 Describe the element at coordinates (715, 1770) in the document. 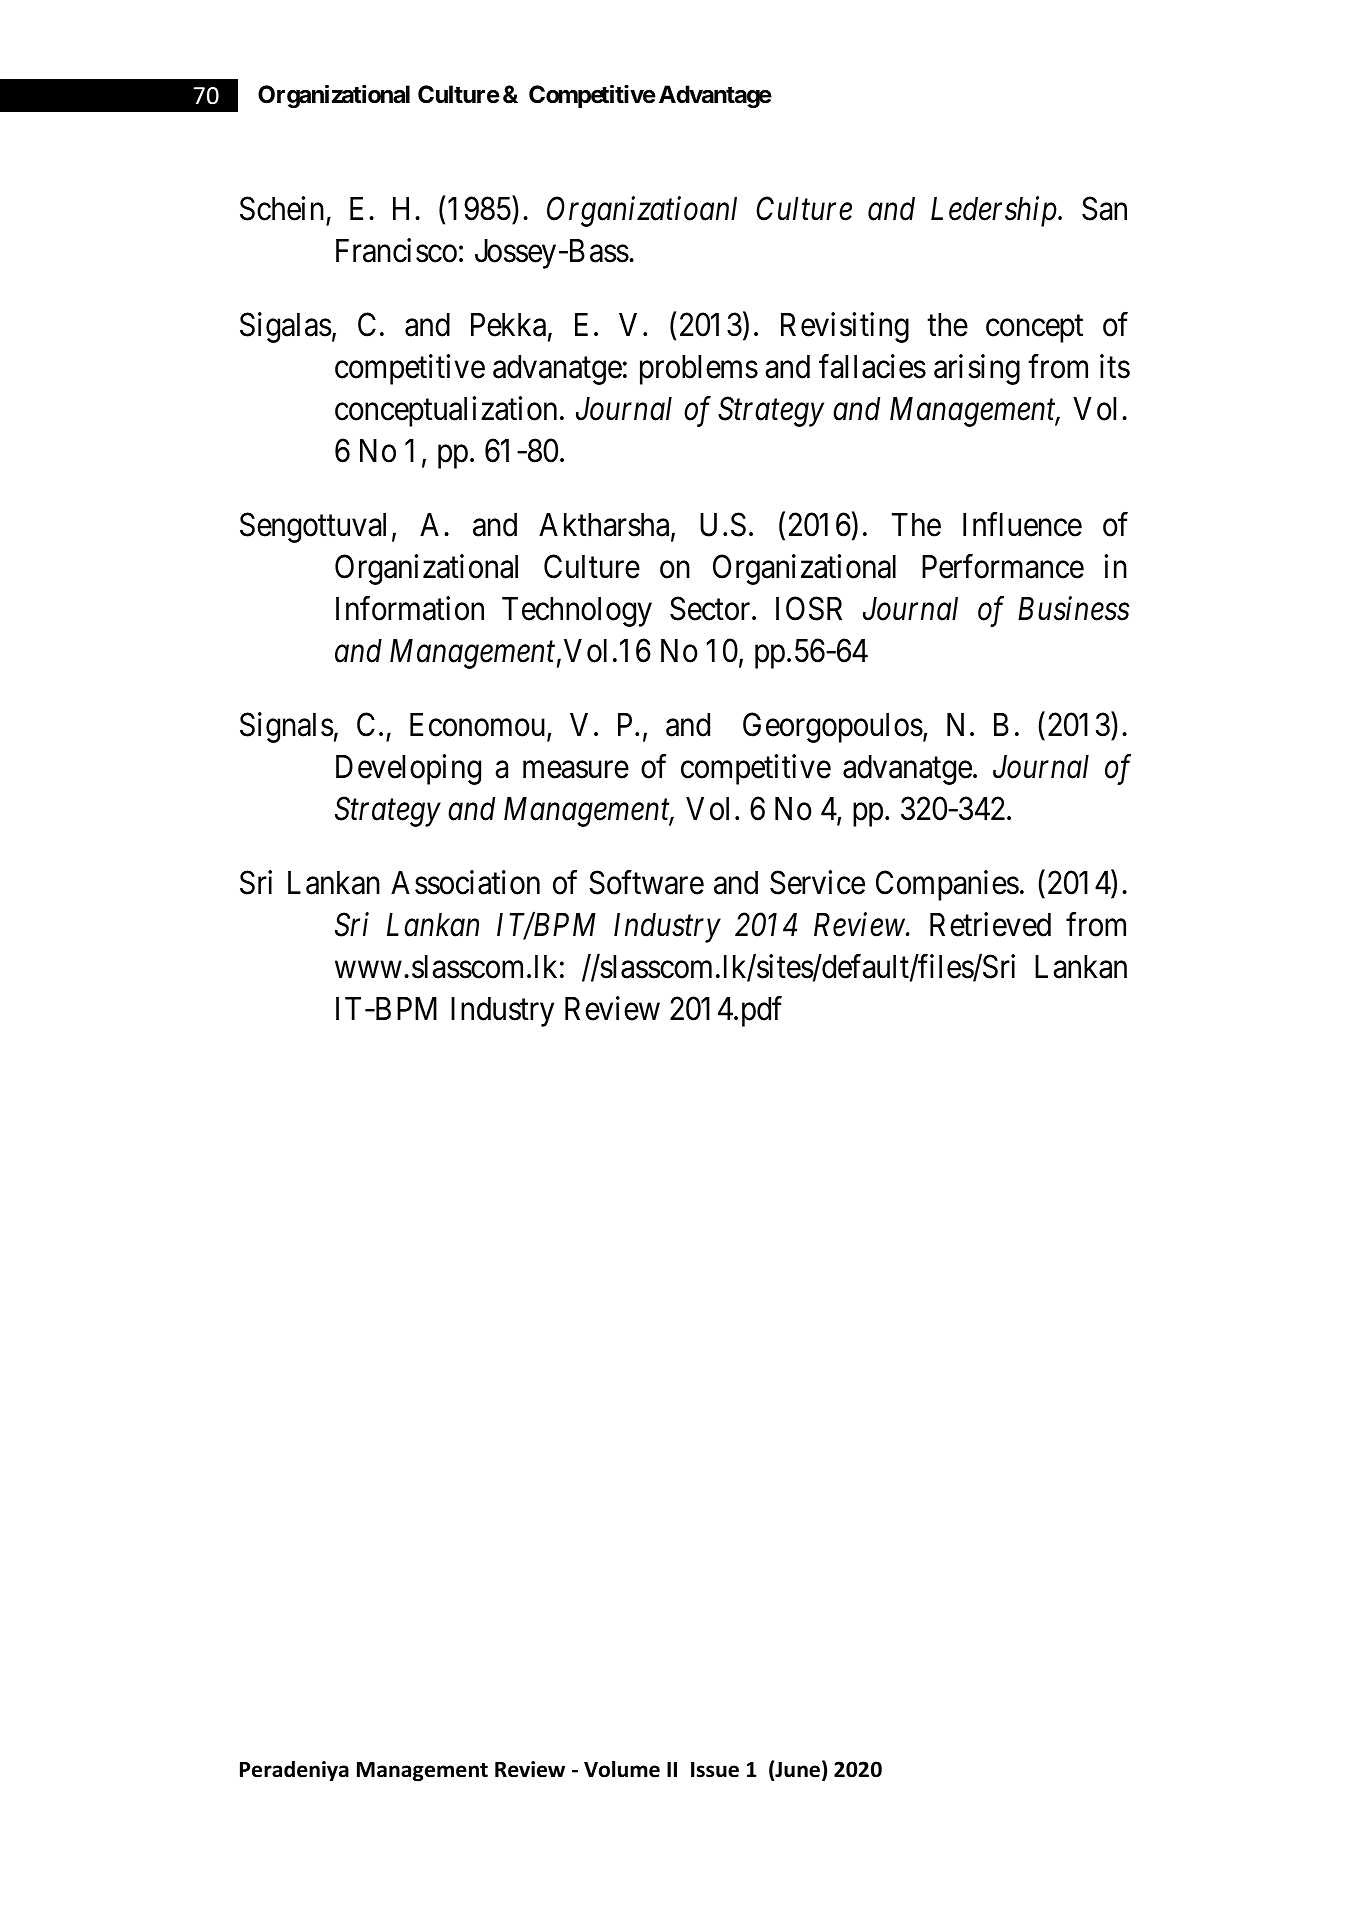

I see `Issue` at that location.
